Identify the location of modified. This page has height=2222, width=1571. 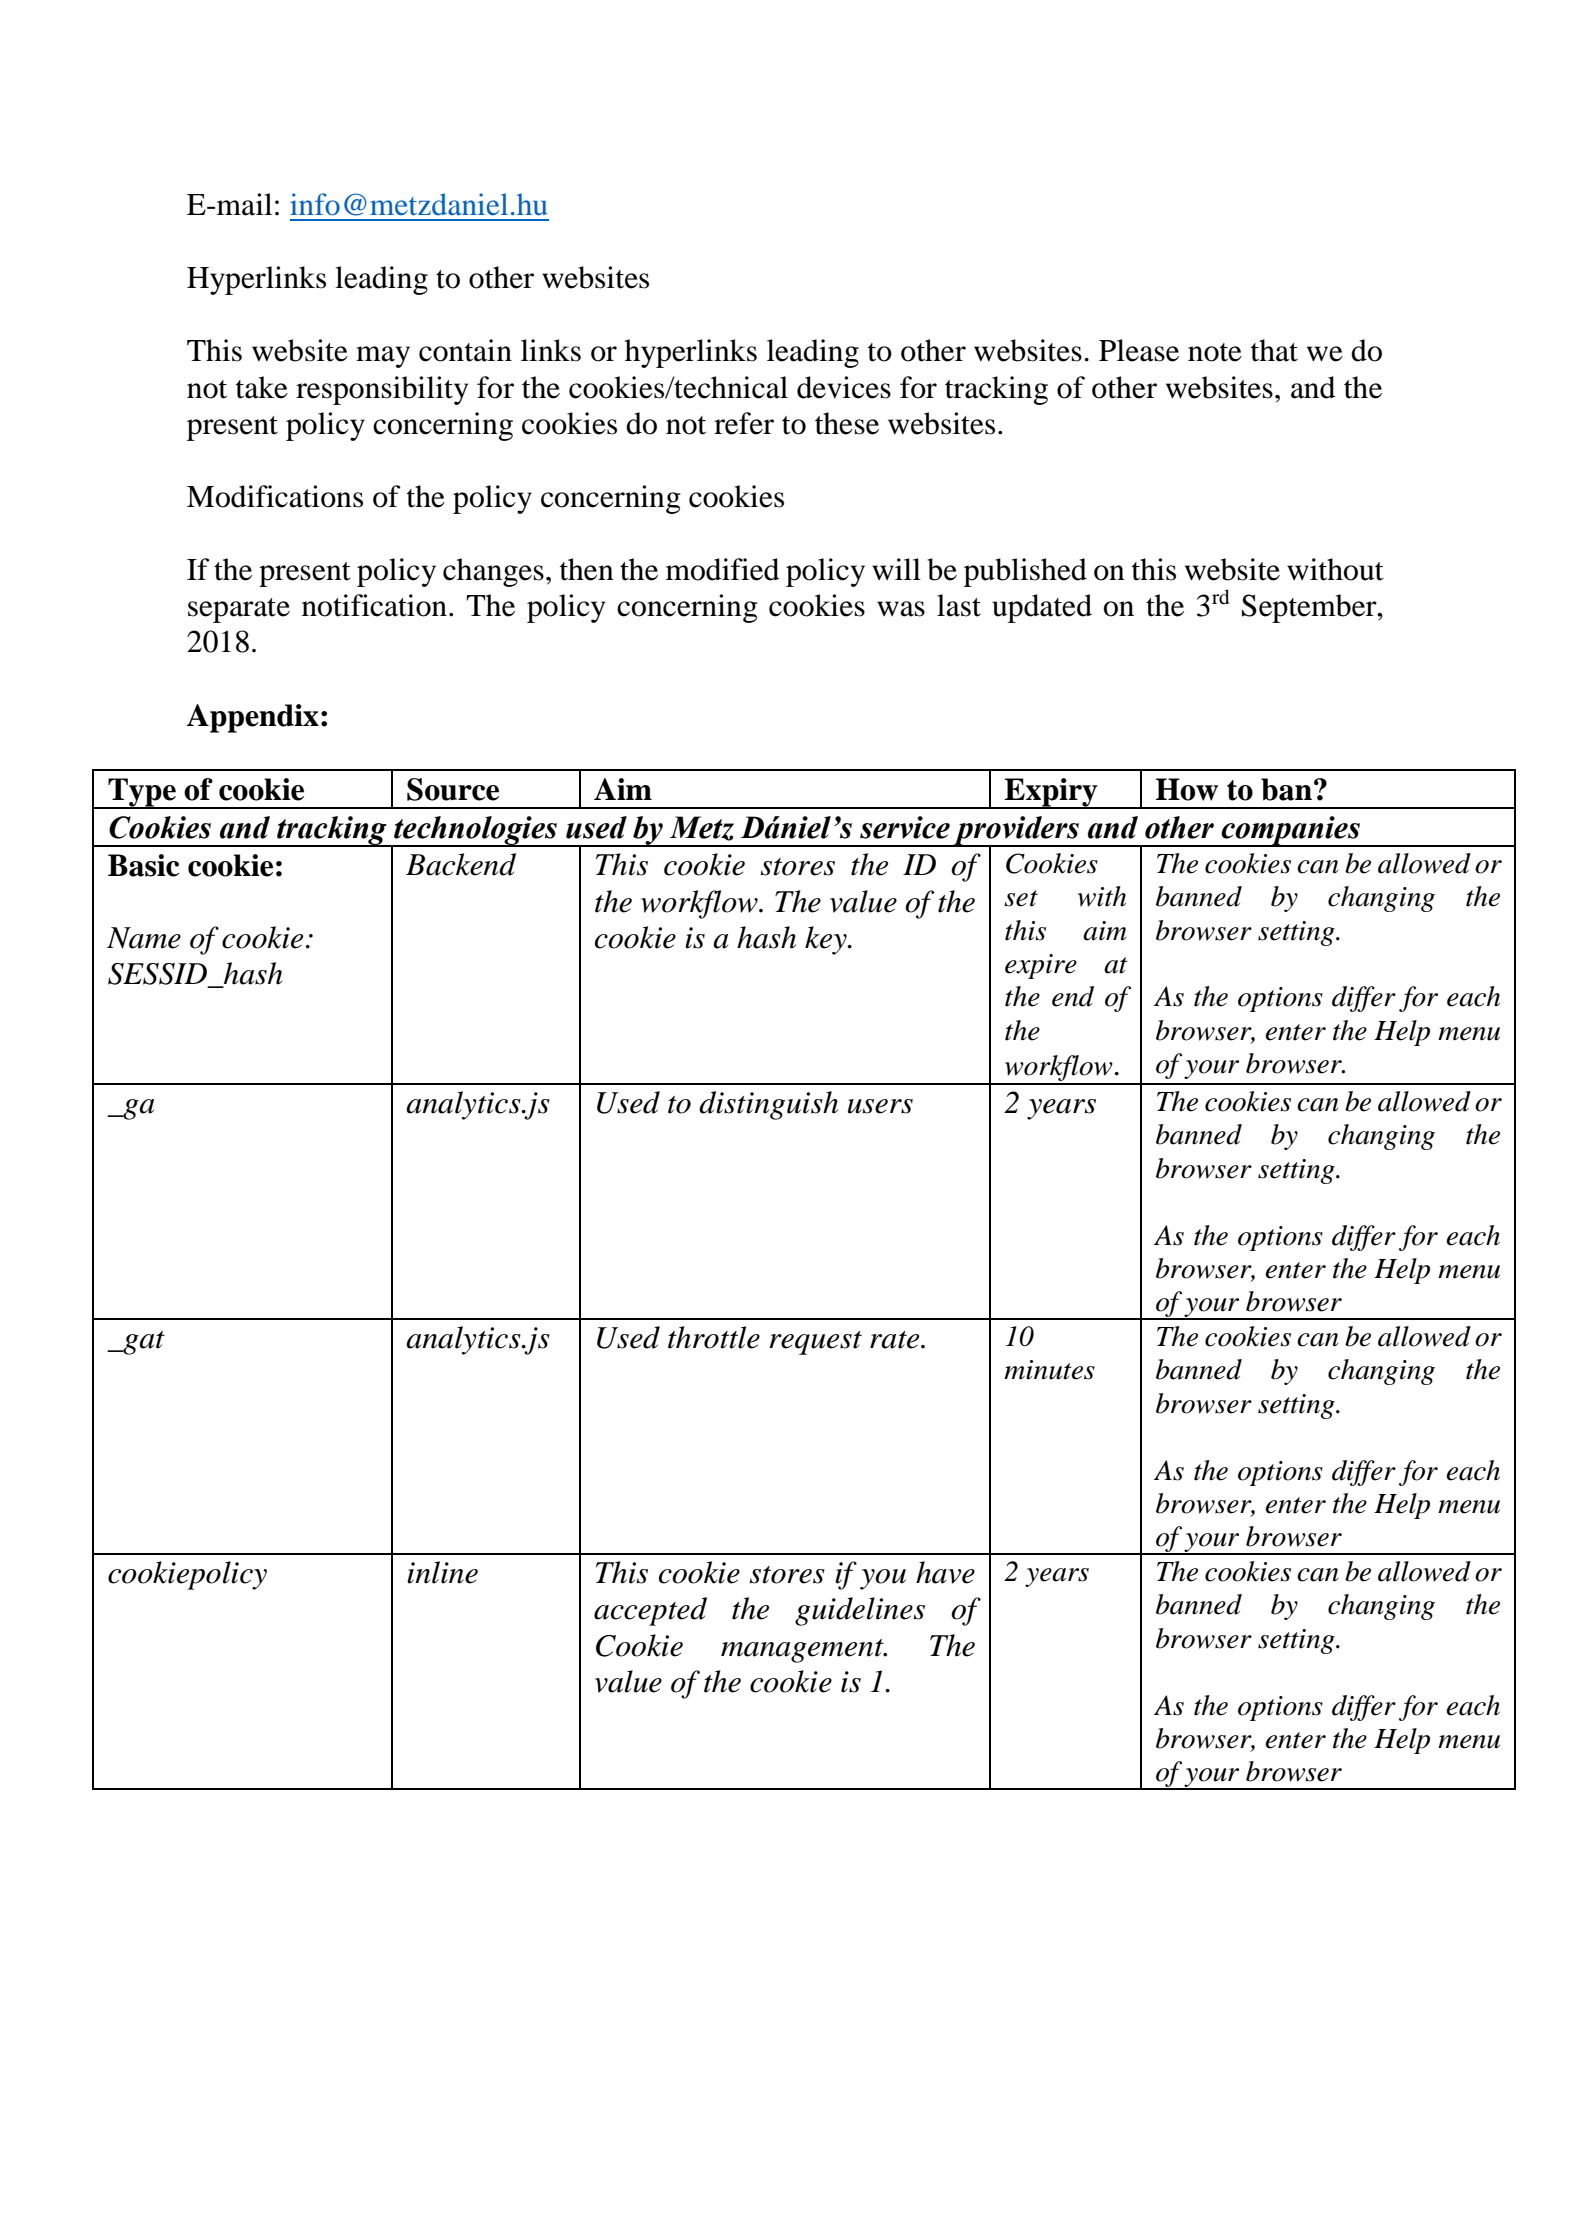
(722, 569).
